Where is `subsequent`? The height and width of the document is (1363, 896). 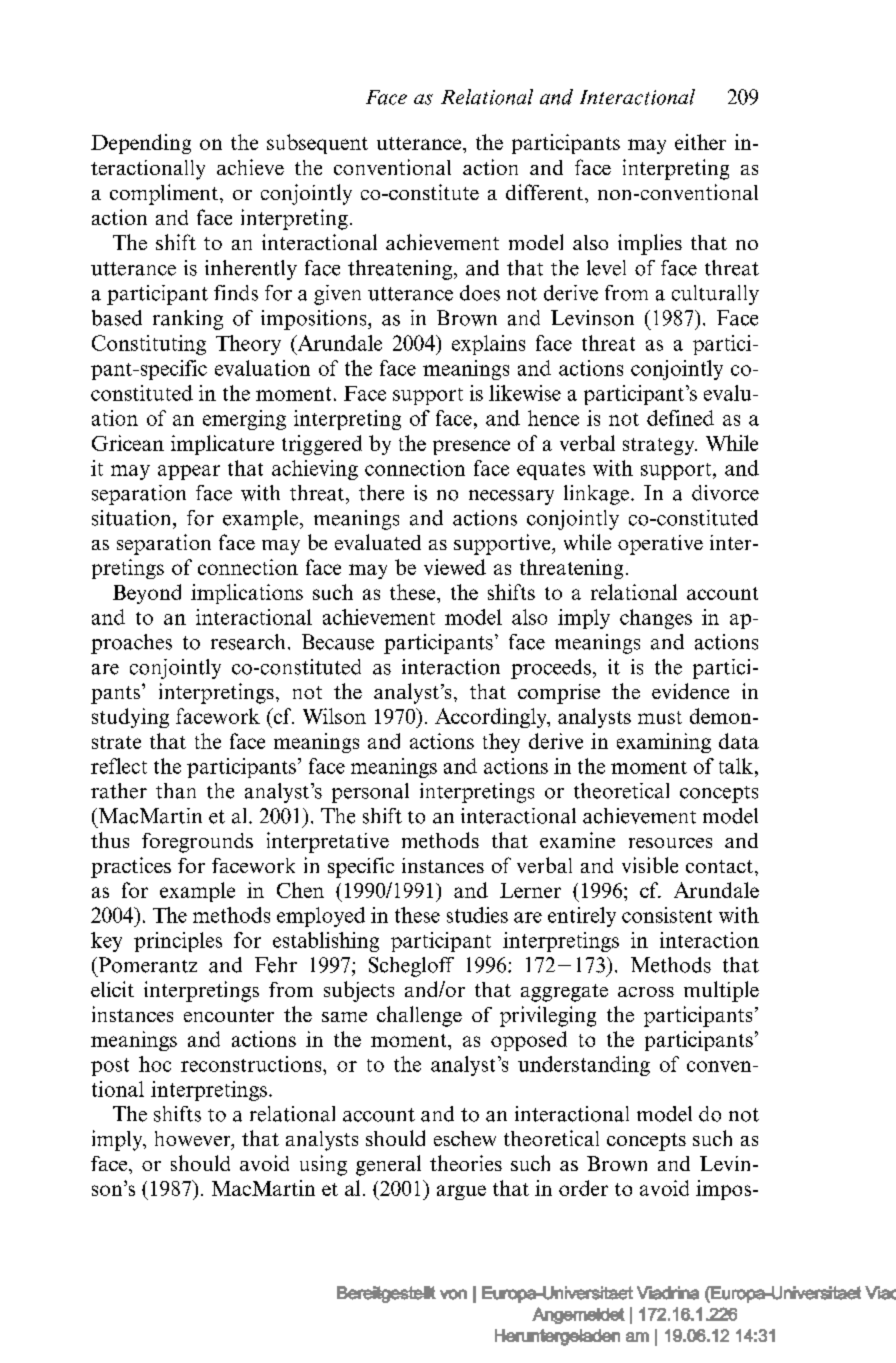 subsequent is located at coordinates (317, 144).
